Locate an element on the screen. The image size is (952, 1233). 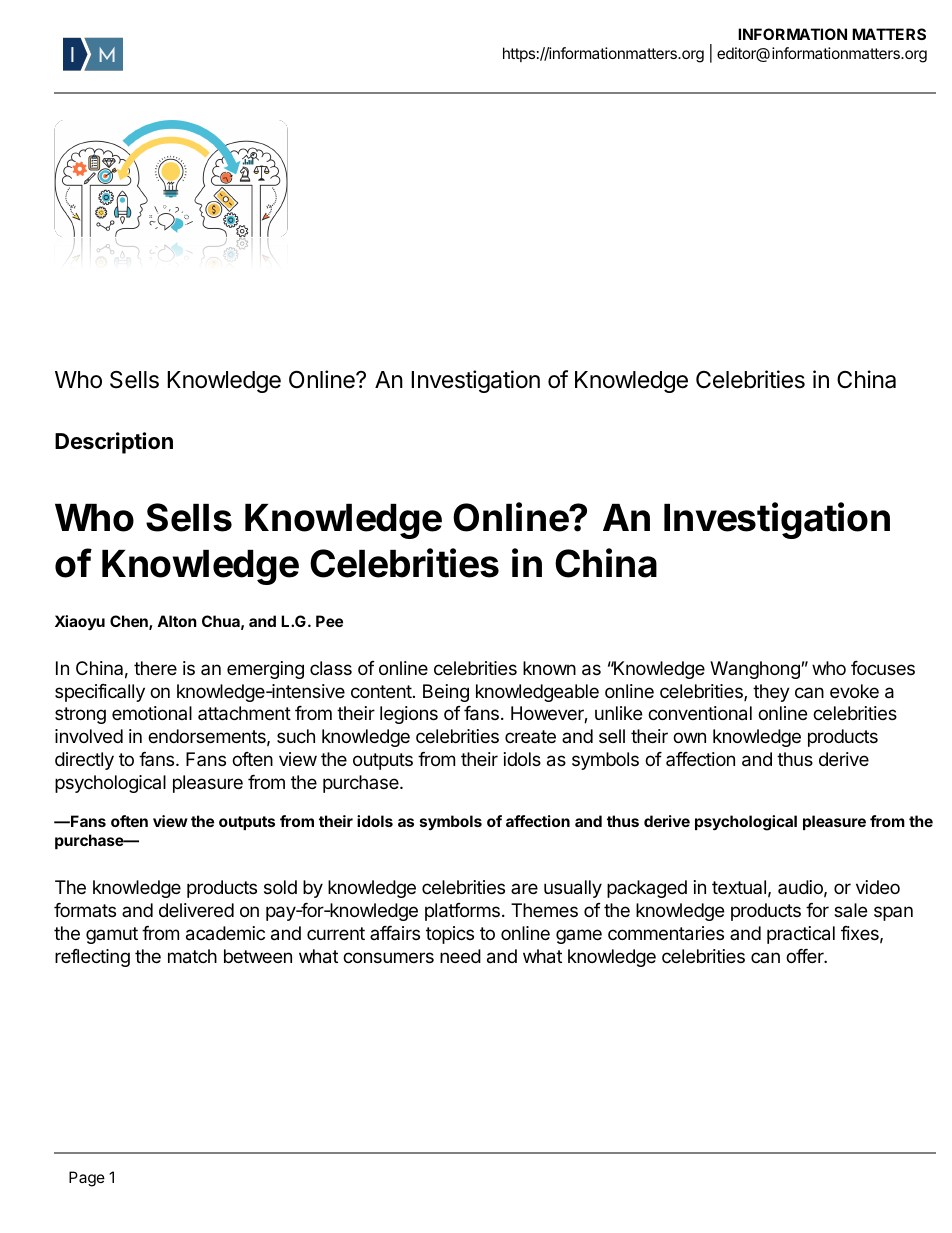
Description is located at coordinates (114, 443).
